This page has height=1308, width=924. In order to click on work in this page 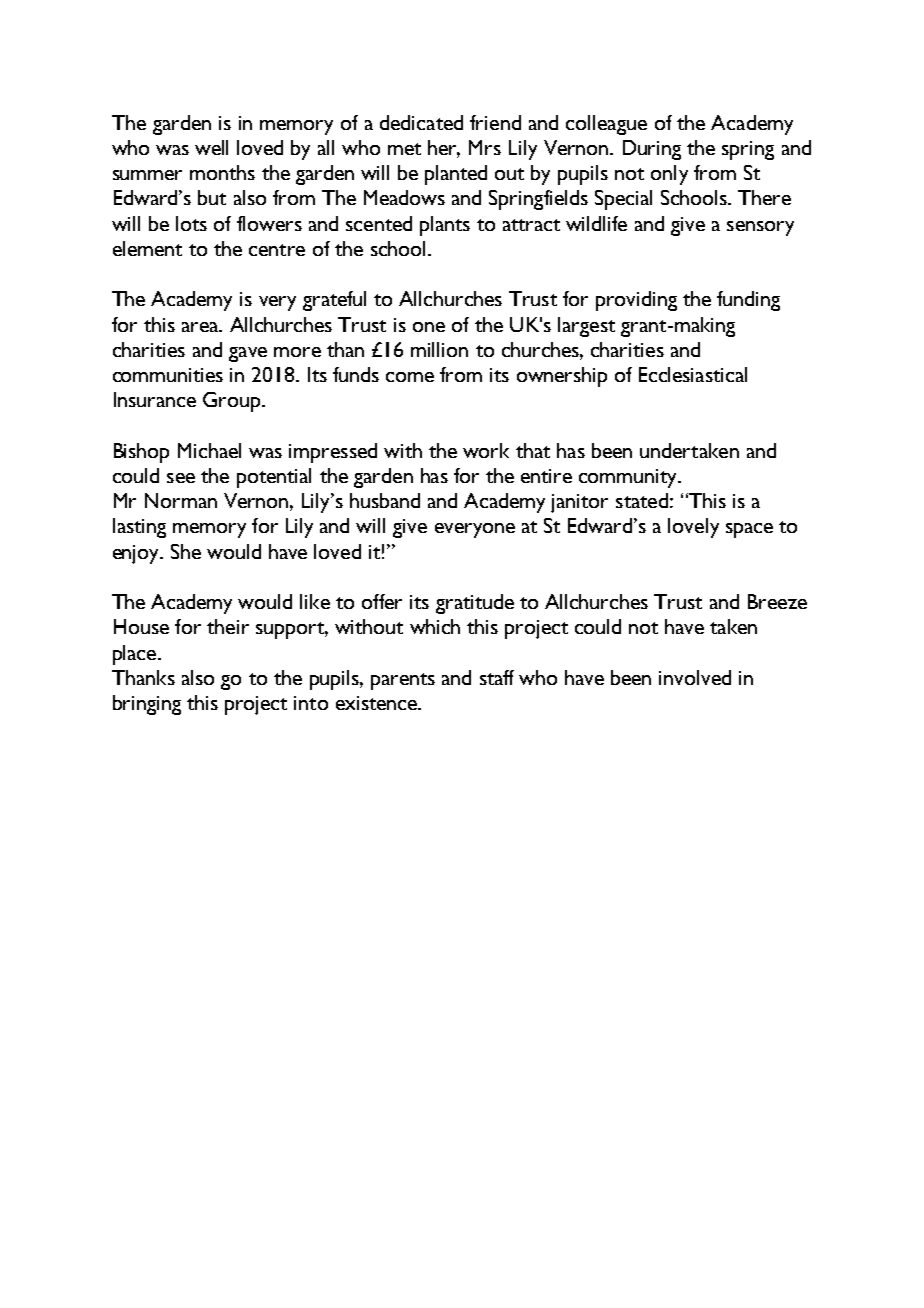, I will do `click(486, 450)`.
